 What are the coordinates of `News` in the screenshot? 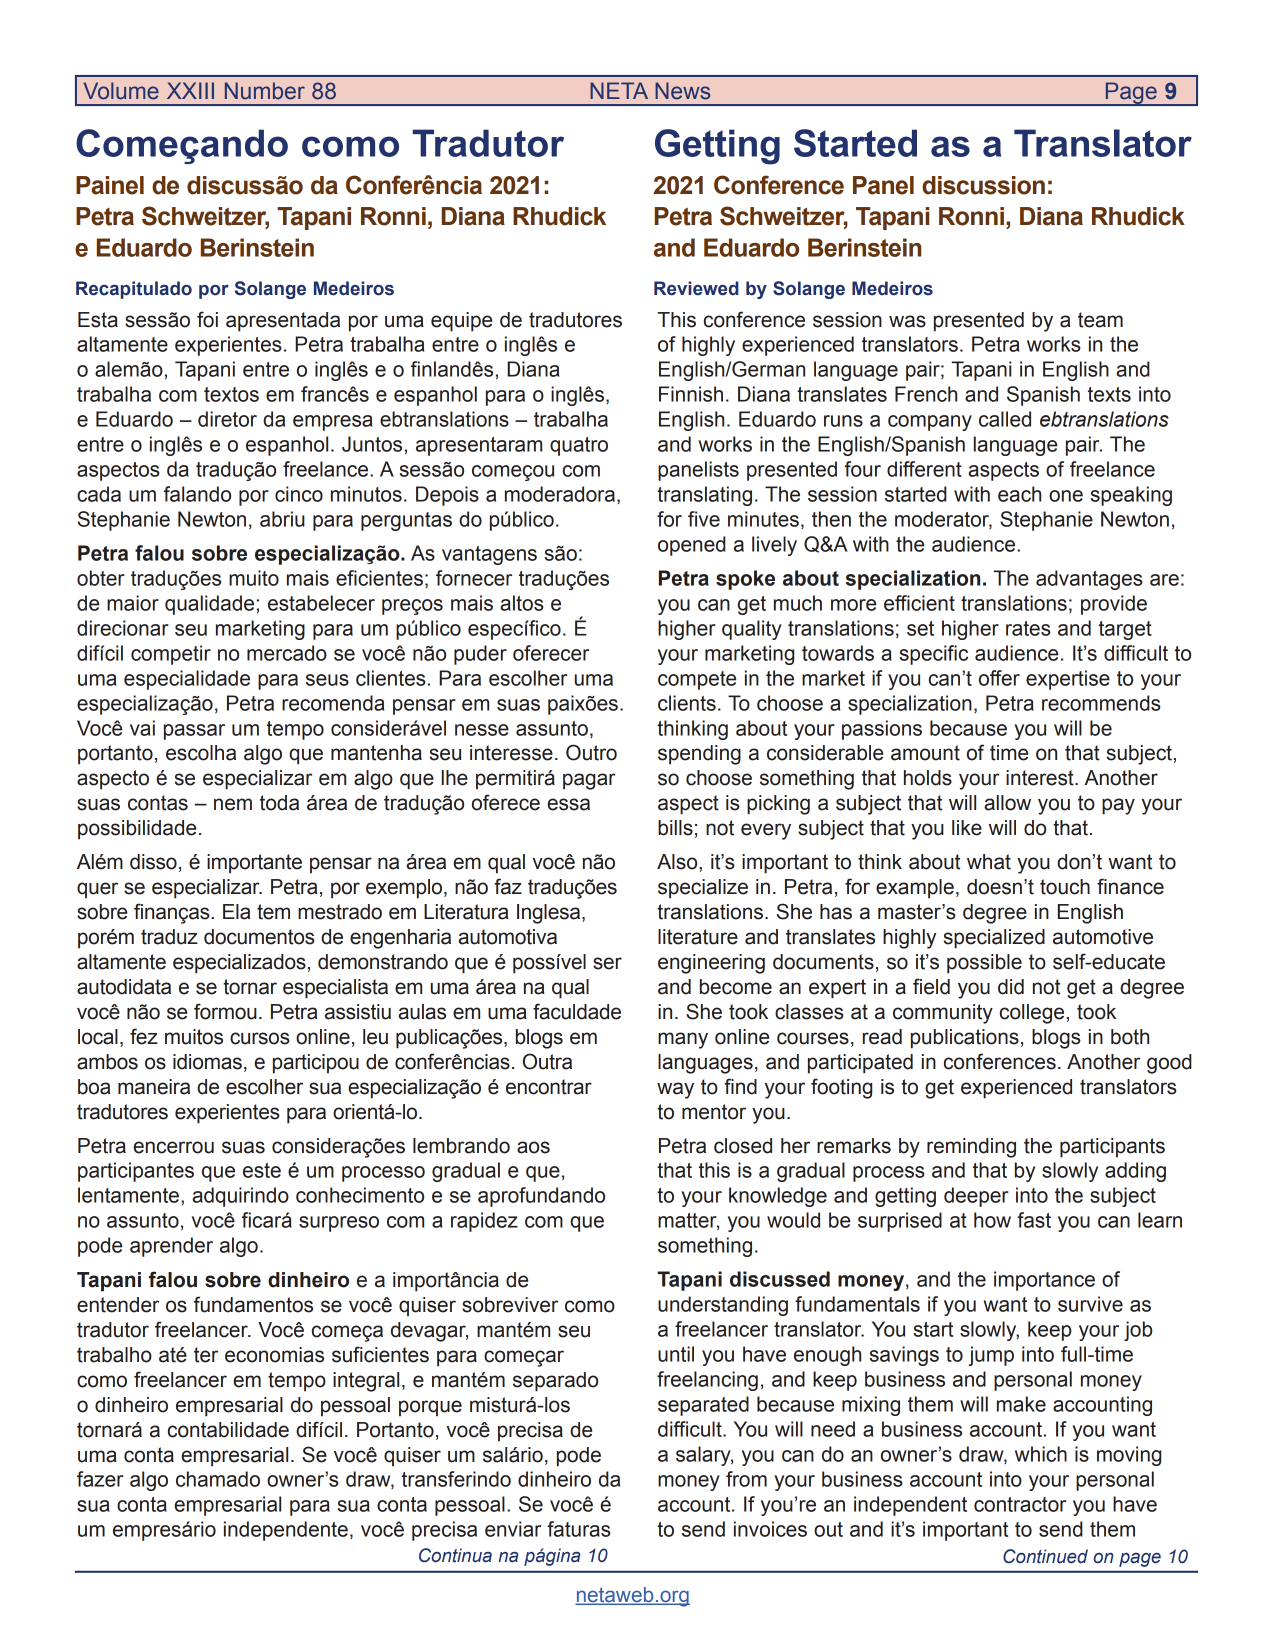 It's located at (682, 91).
